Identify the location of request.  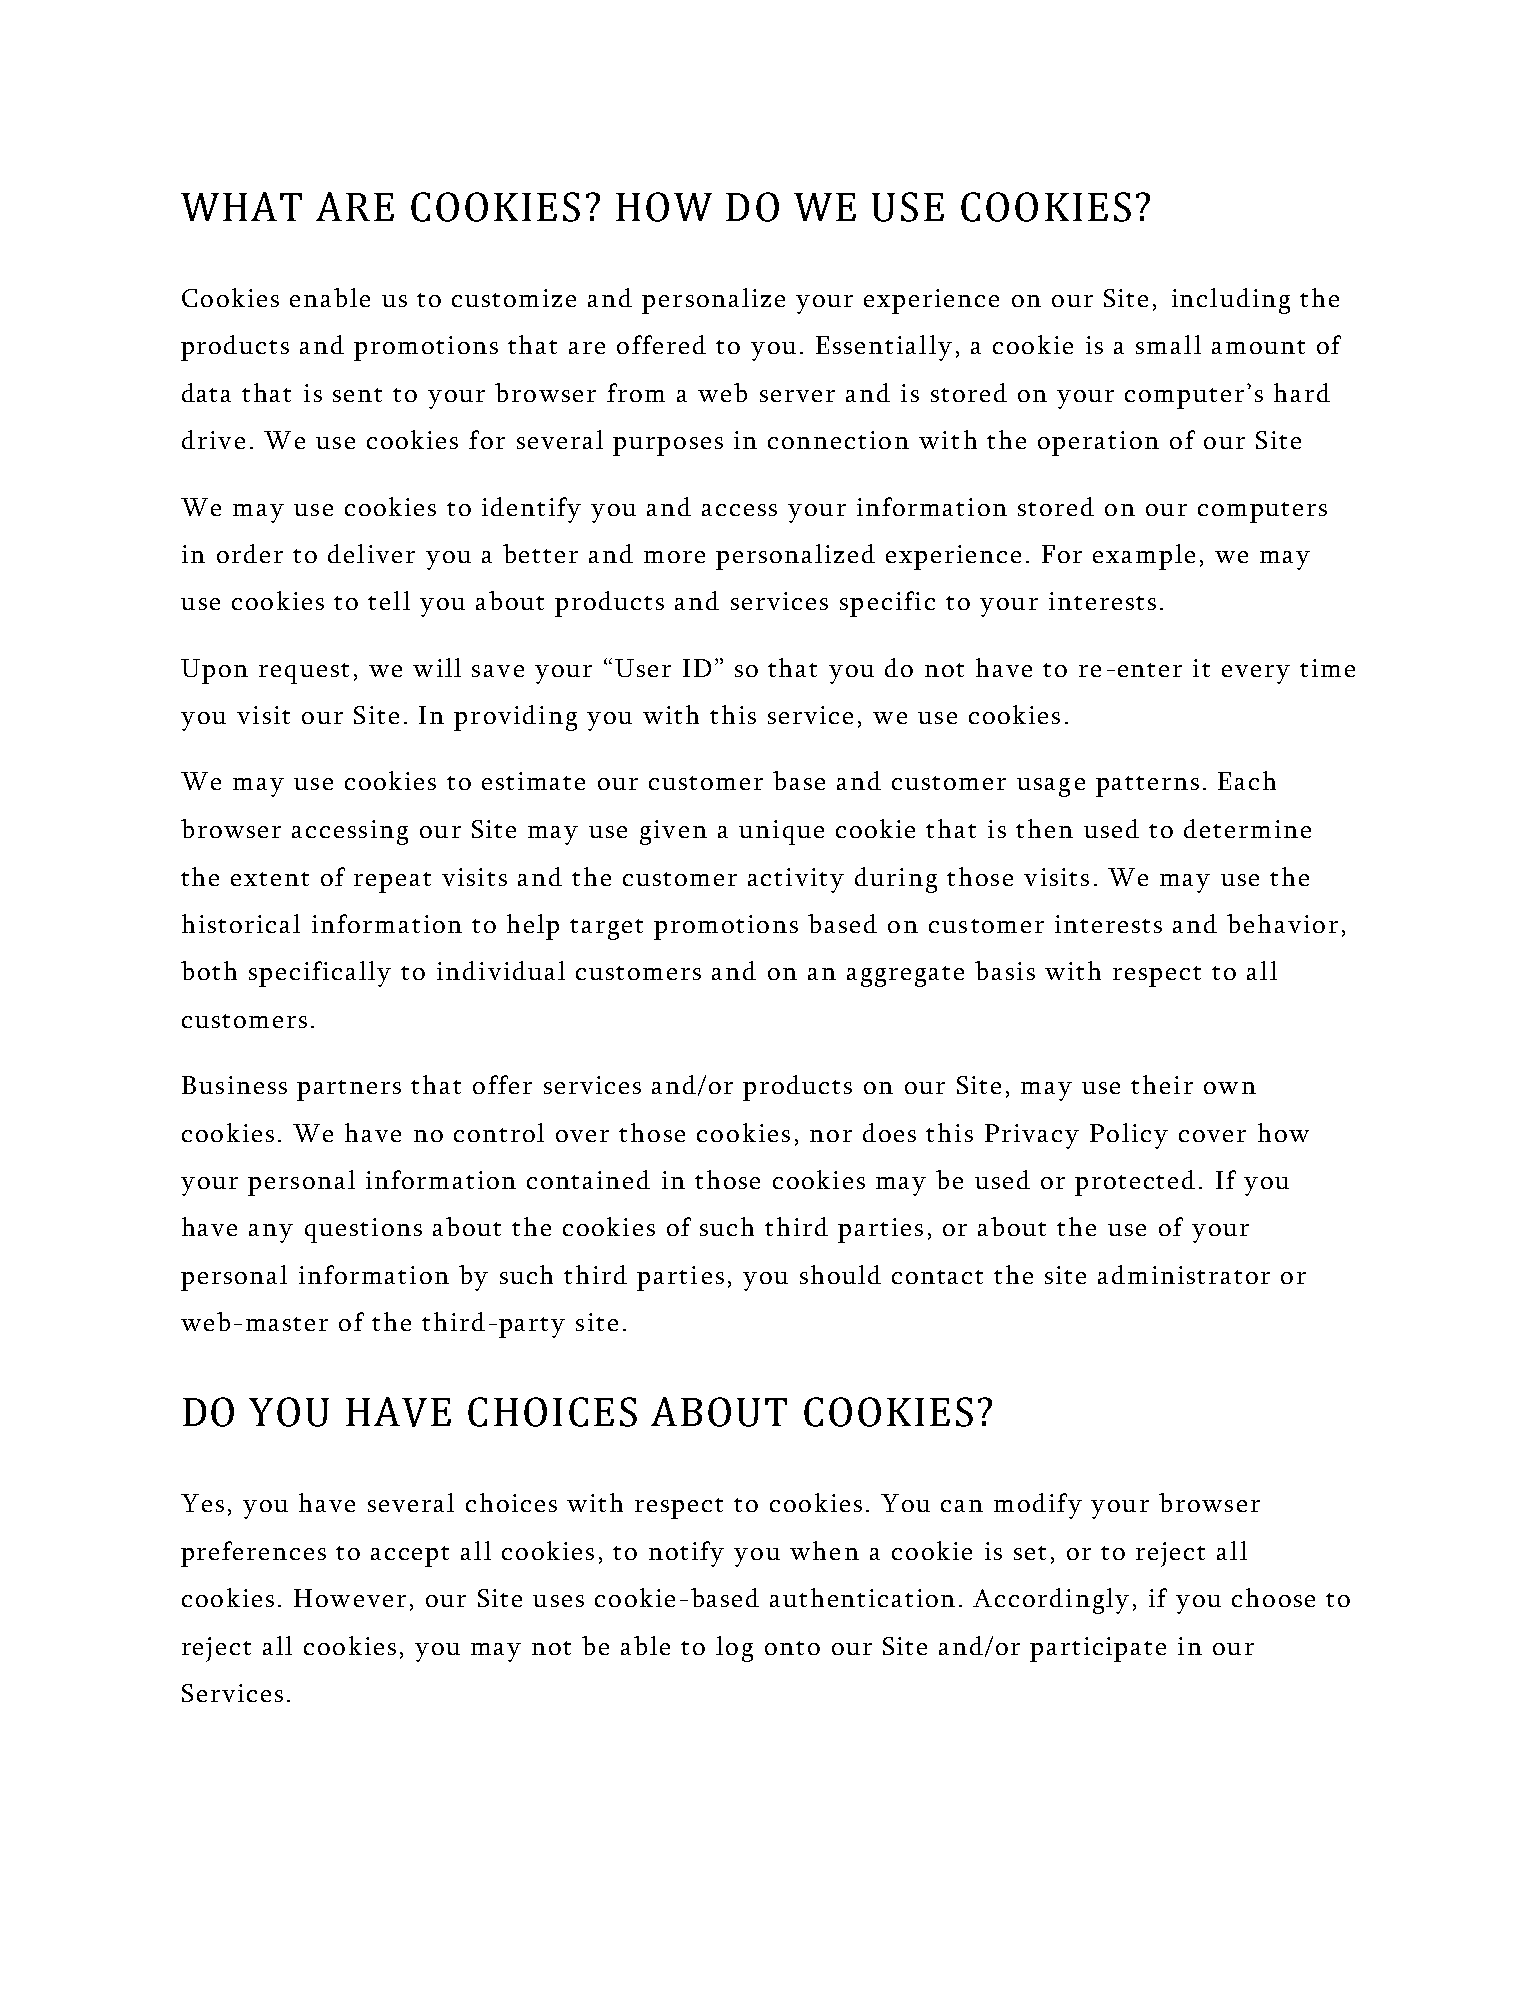
(304, 673).
